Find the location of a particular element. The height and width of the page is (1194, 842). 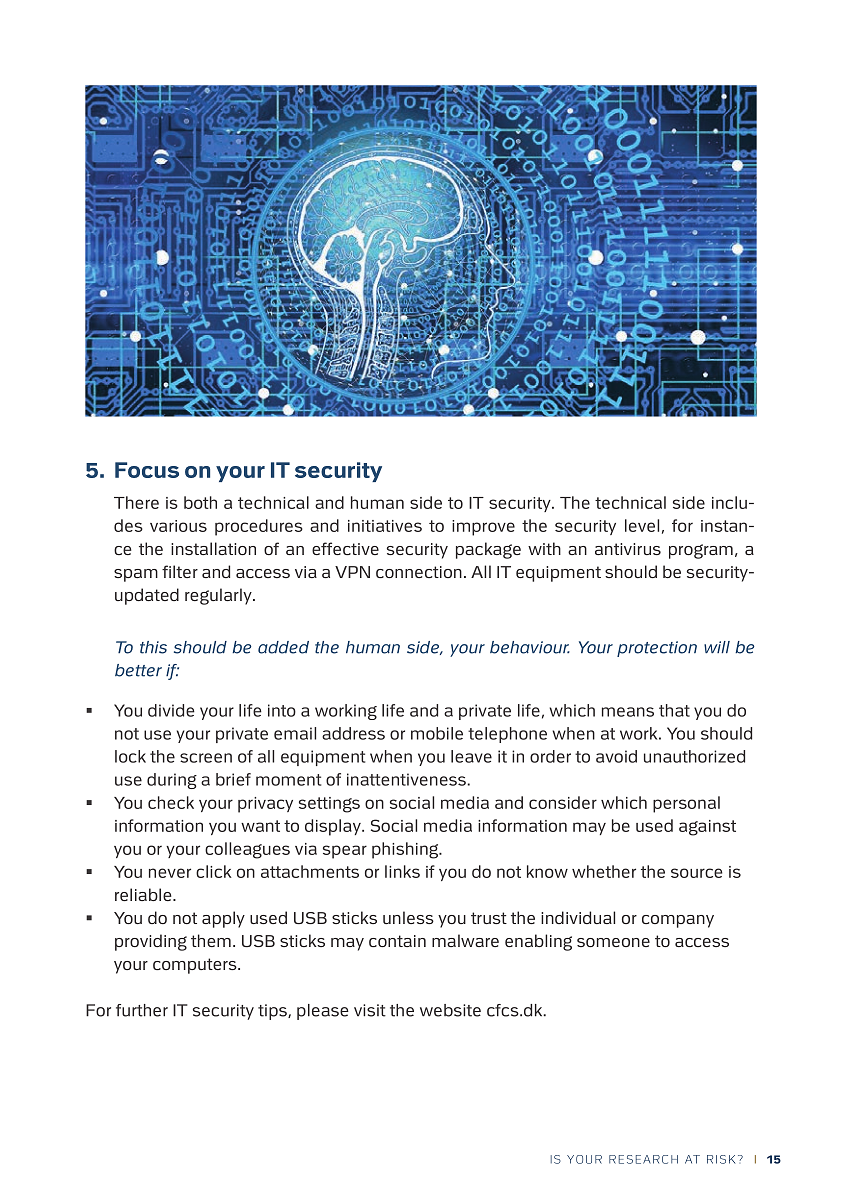

both is located at coordinates (200, 502).
